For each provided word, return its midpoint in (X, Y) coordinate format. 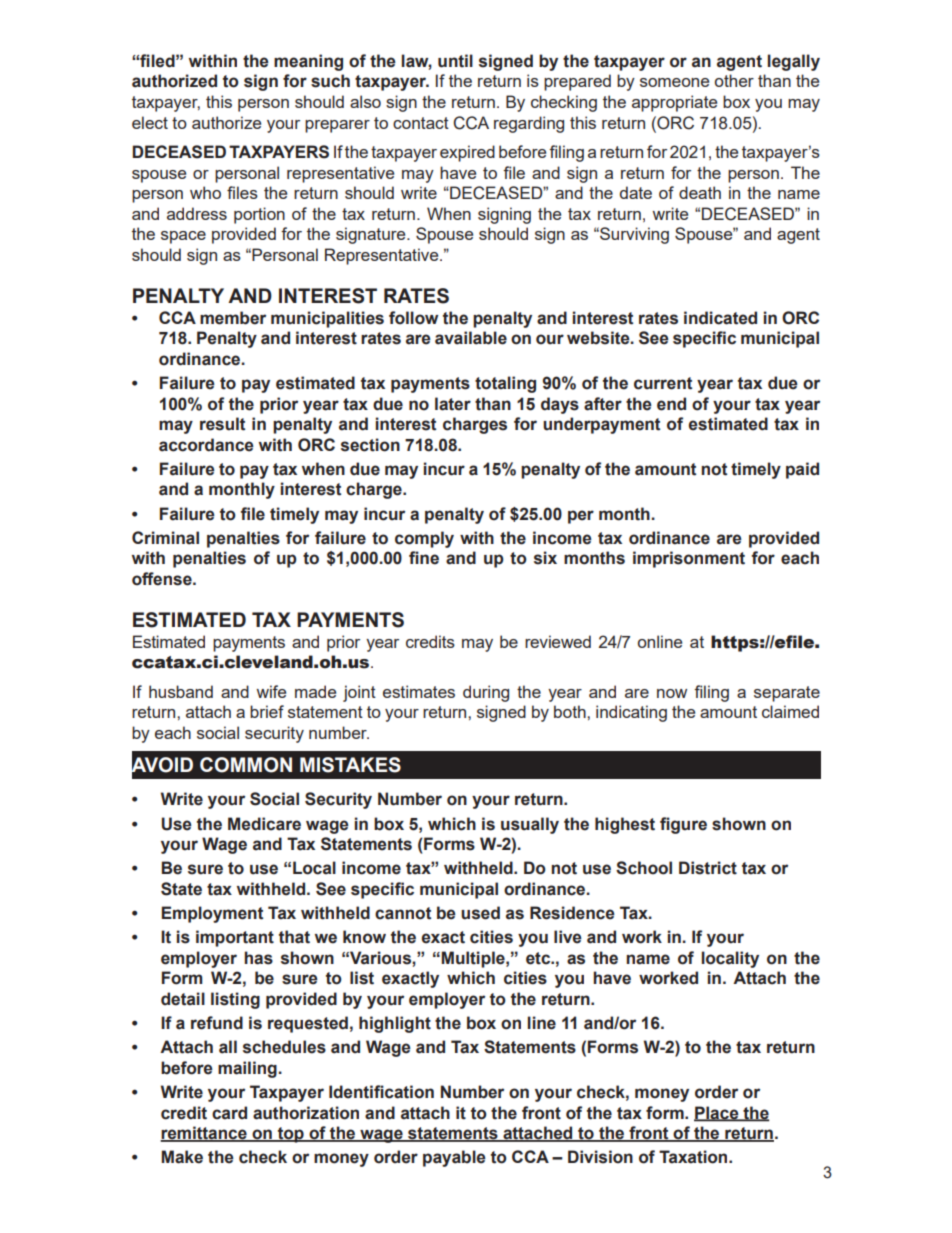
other (734, 80)
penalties (243, 539)
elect (150, 122)
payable (454, 1158)
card (229, 1113)
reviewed (558, 641)
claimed (790, 711)
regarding (529, 124)
